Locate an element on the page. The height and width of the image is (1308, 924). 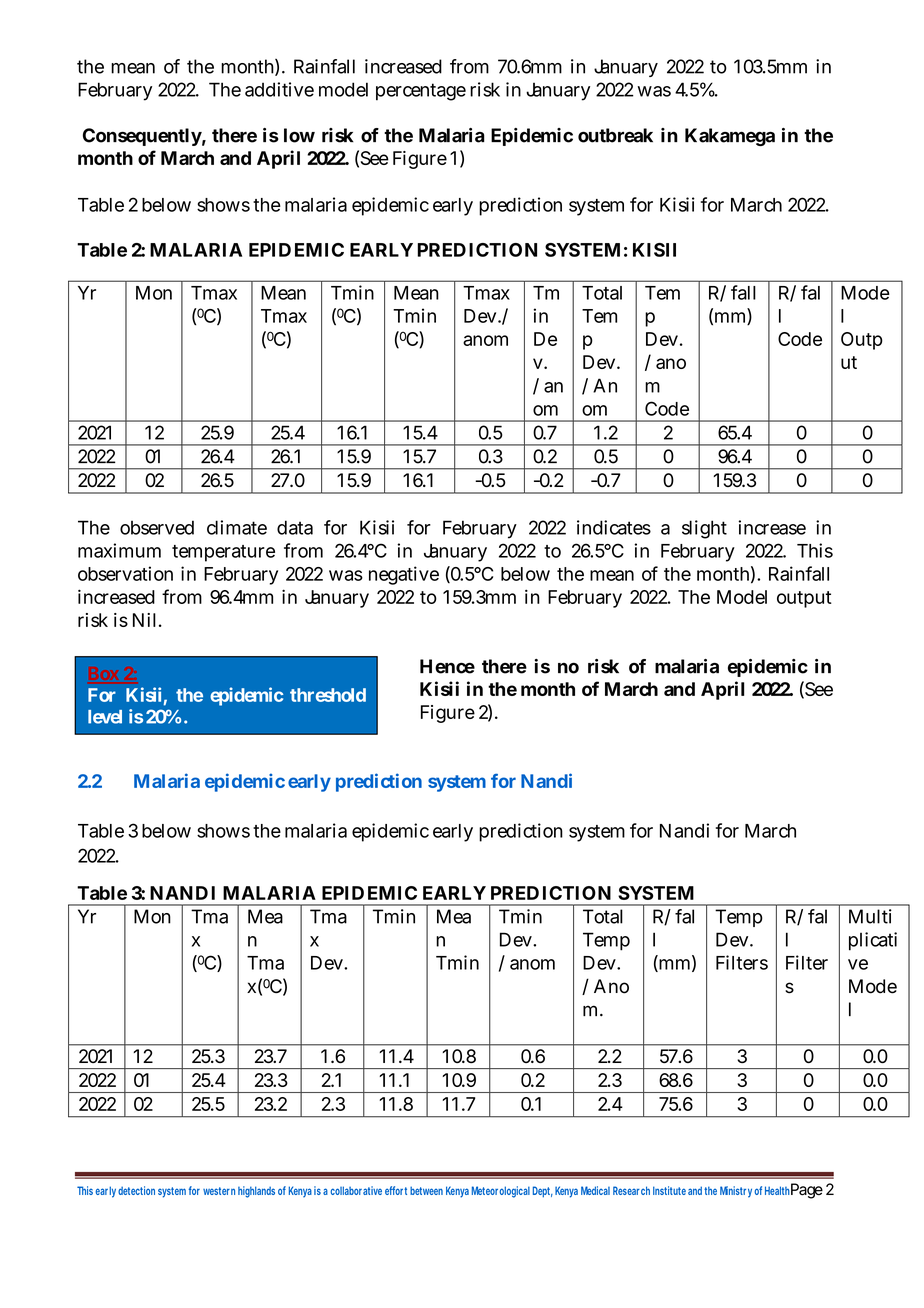
Nil is located at coordinates (144, 620).
